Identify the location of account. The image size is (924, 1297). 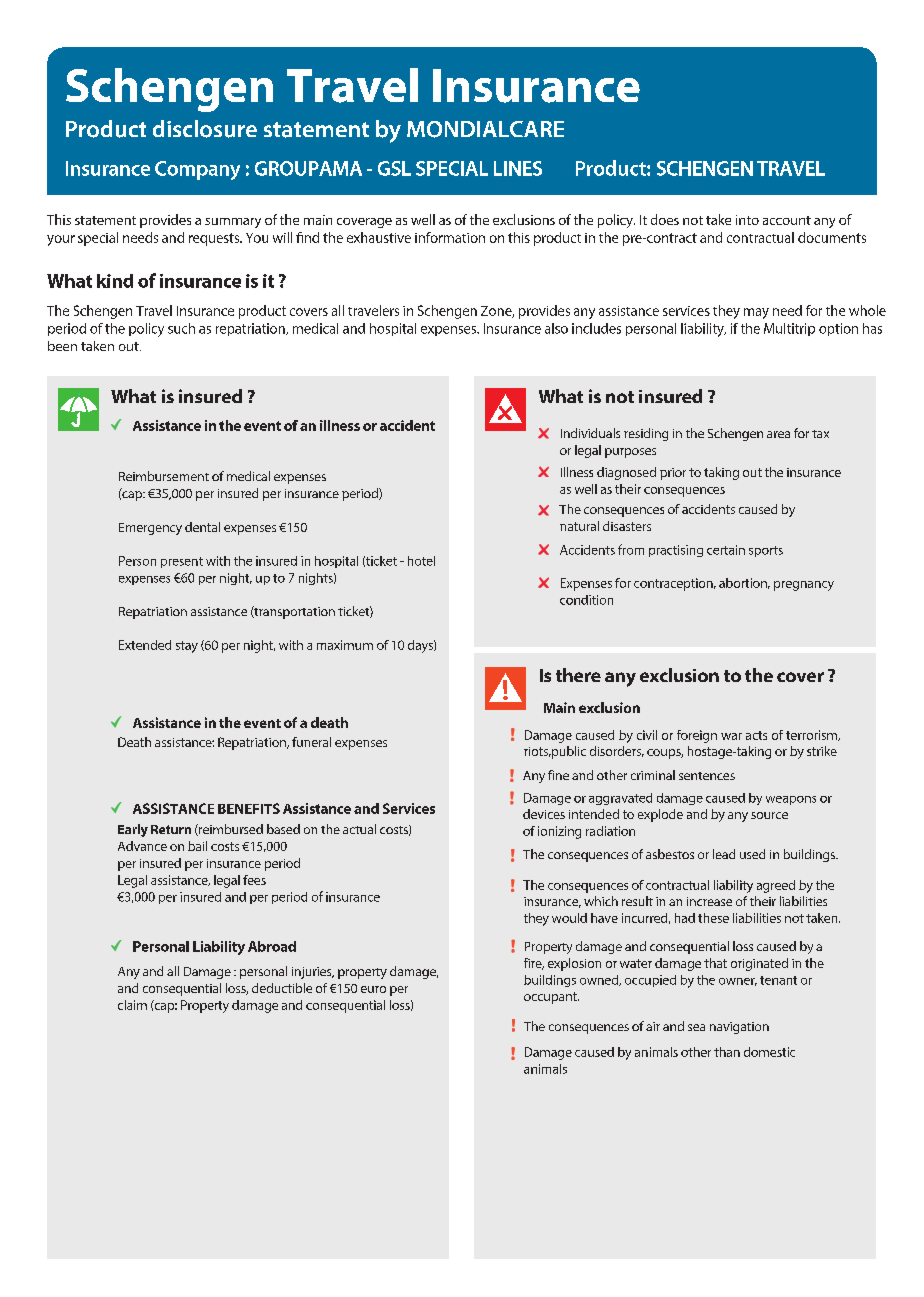
(787, 220).
